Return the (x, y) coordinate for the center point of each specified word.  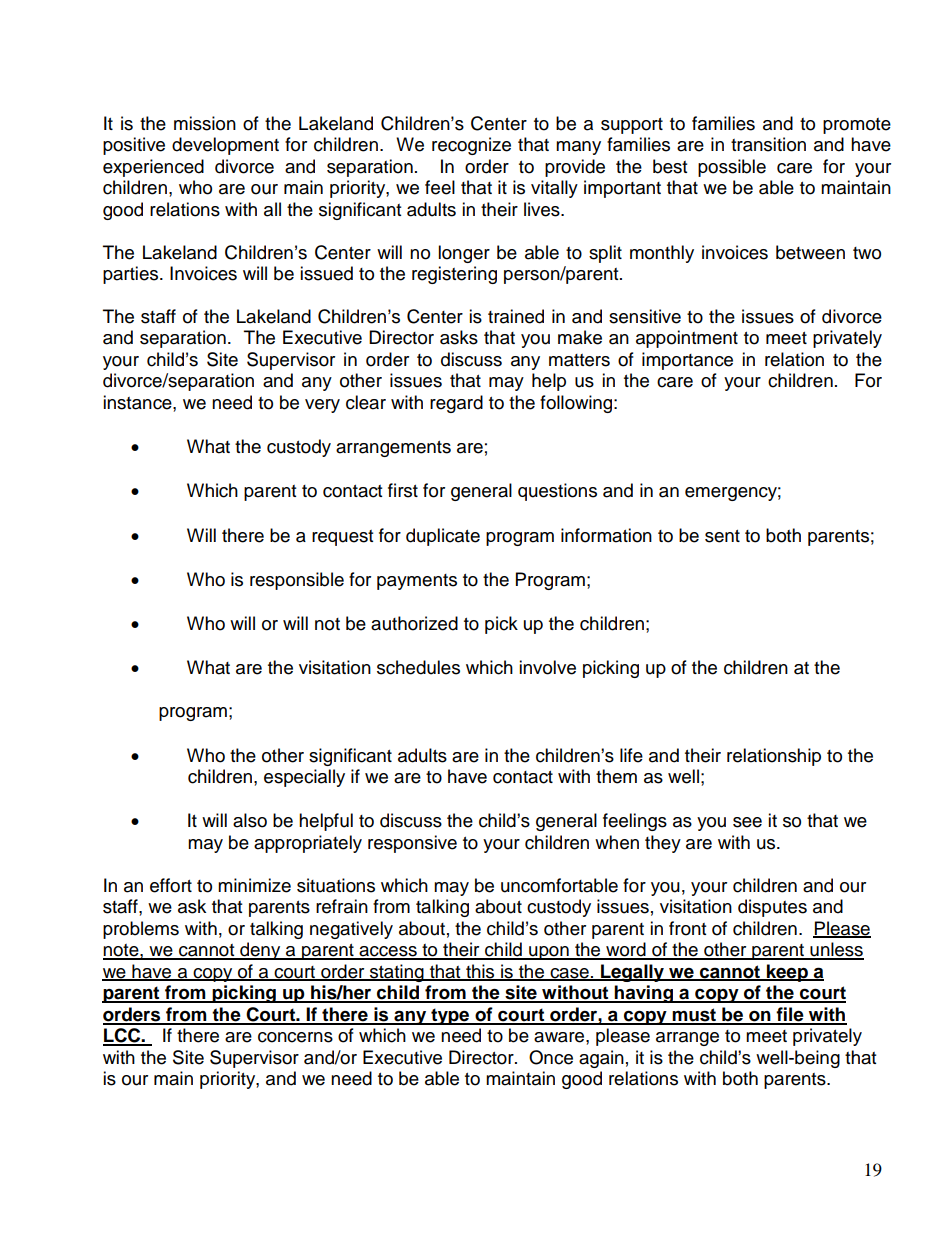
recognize (471, 146)
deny (260, 951)
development (225, 146)
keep (787, 973)
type (450, 1016)
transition (768, 144)
